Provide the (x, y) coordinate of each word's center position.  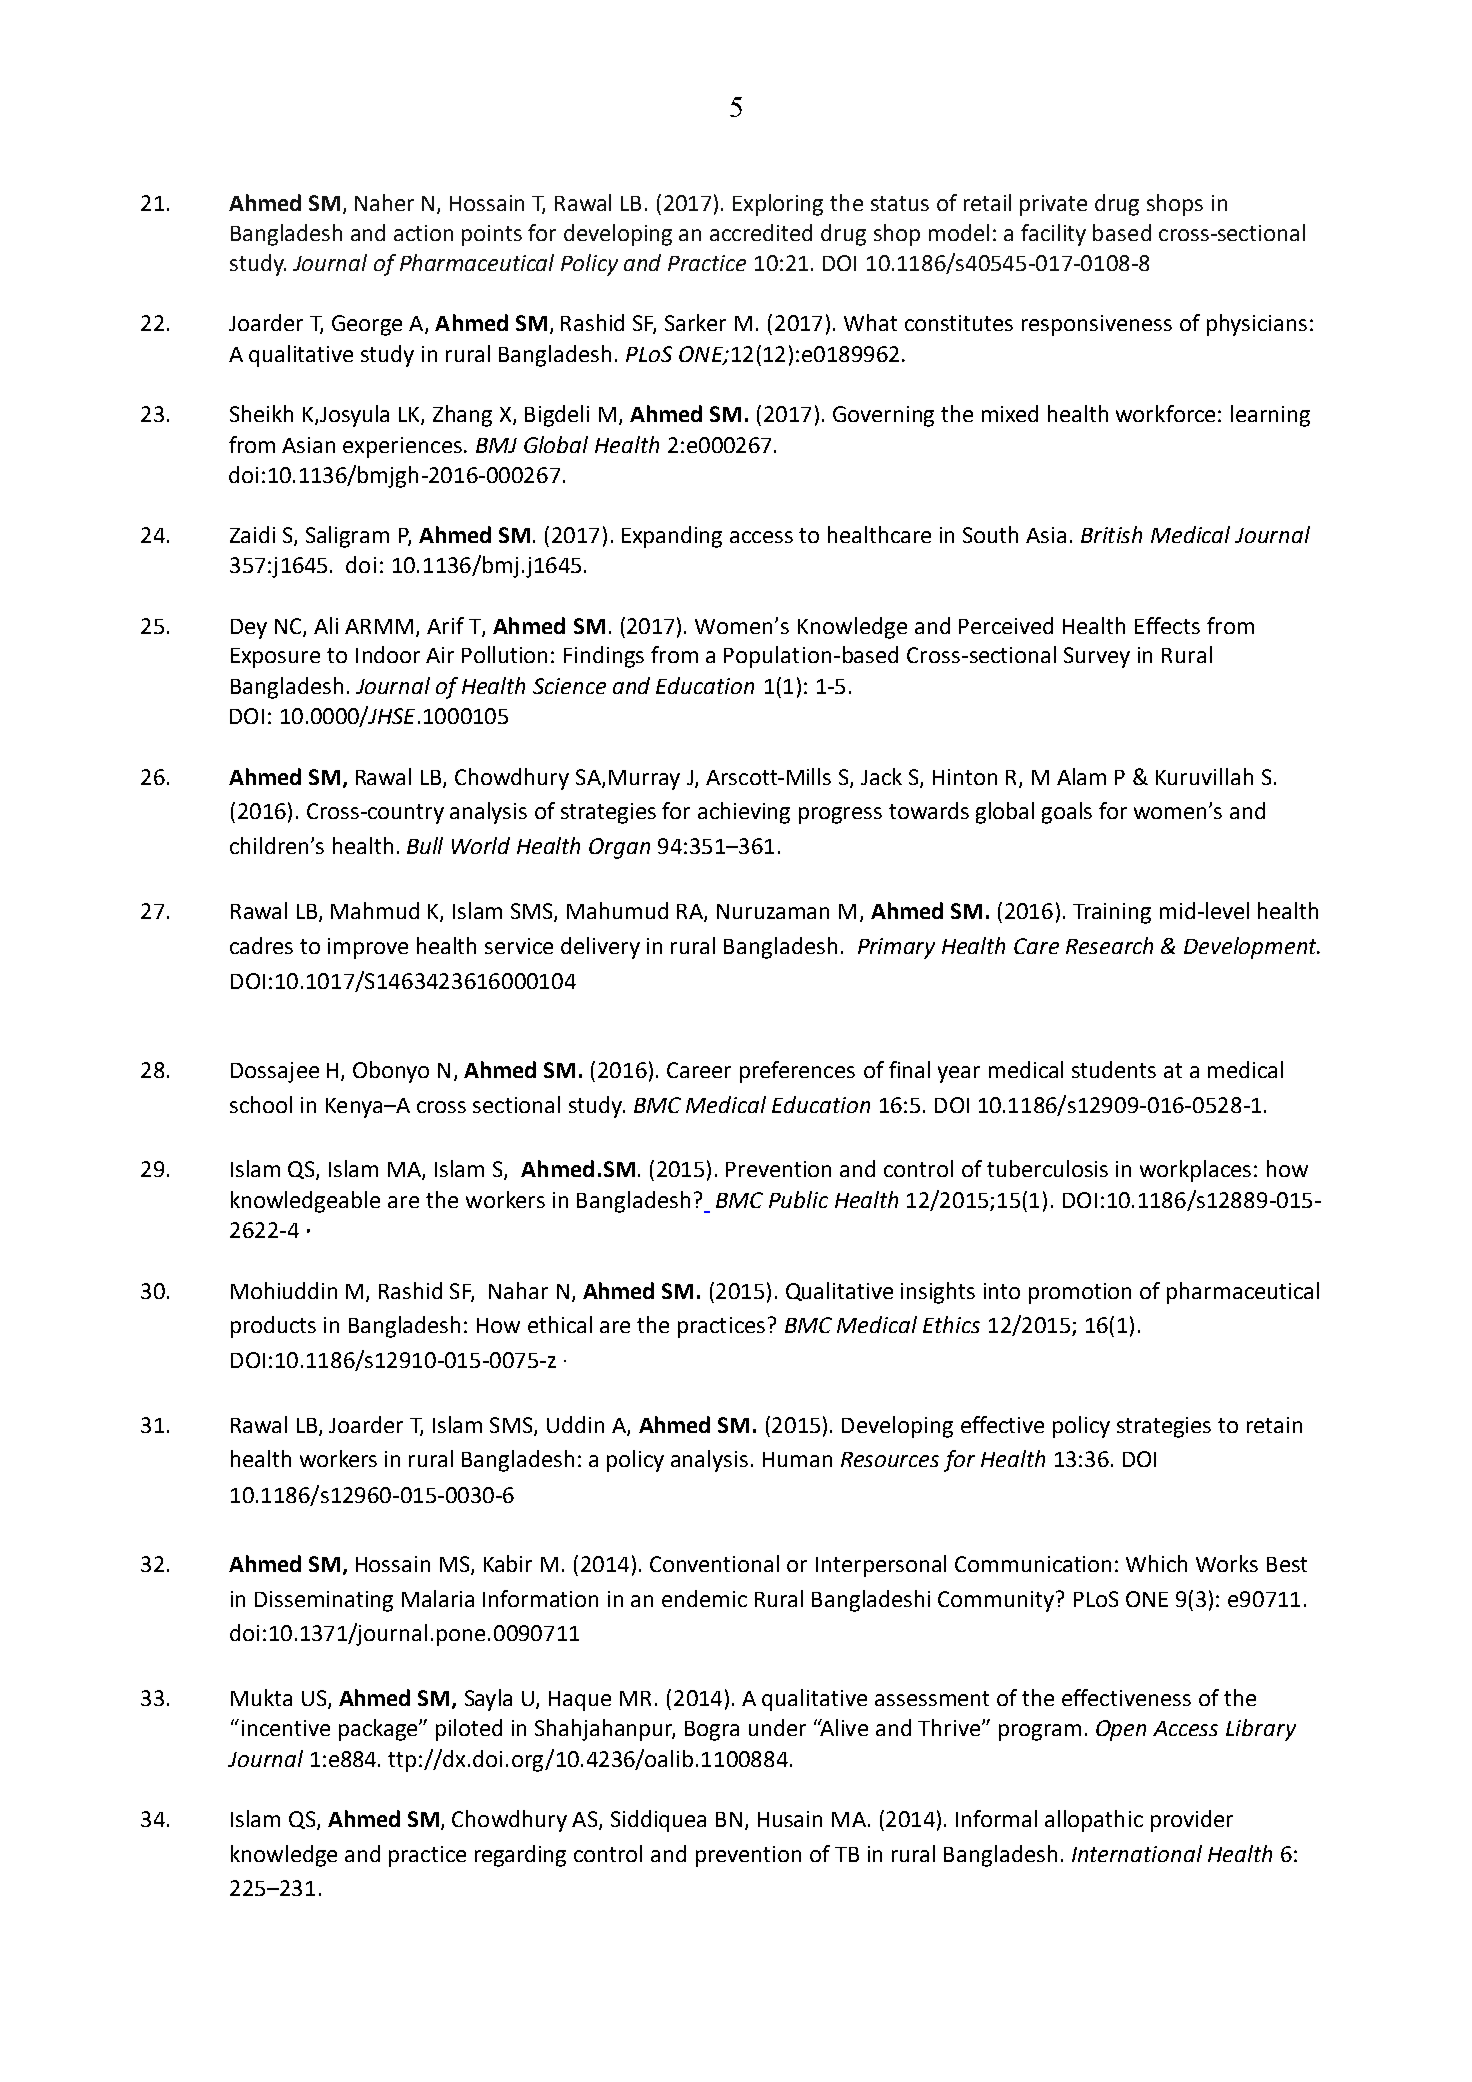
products (273, 1327)
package (379, 1730)
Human (797, 1459)
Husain (790, 1819)
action (423, 233)
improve (368, 948)
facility (1053, 235)
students (1114, 1069)
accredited (761, 232)
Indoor (388, 654)
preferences (797, 1072)
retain (1274, 1425)
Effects (1167, 625)
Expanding (672, 537)
